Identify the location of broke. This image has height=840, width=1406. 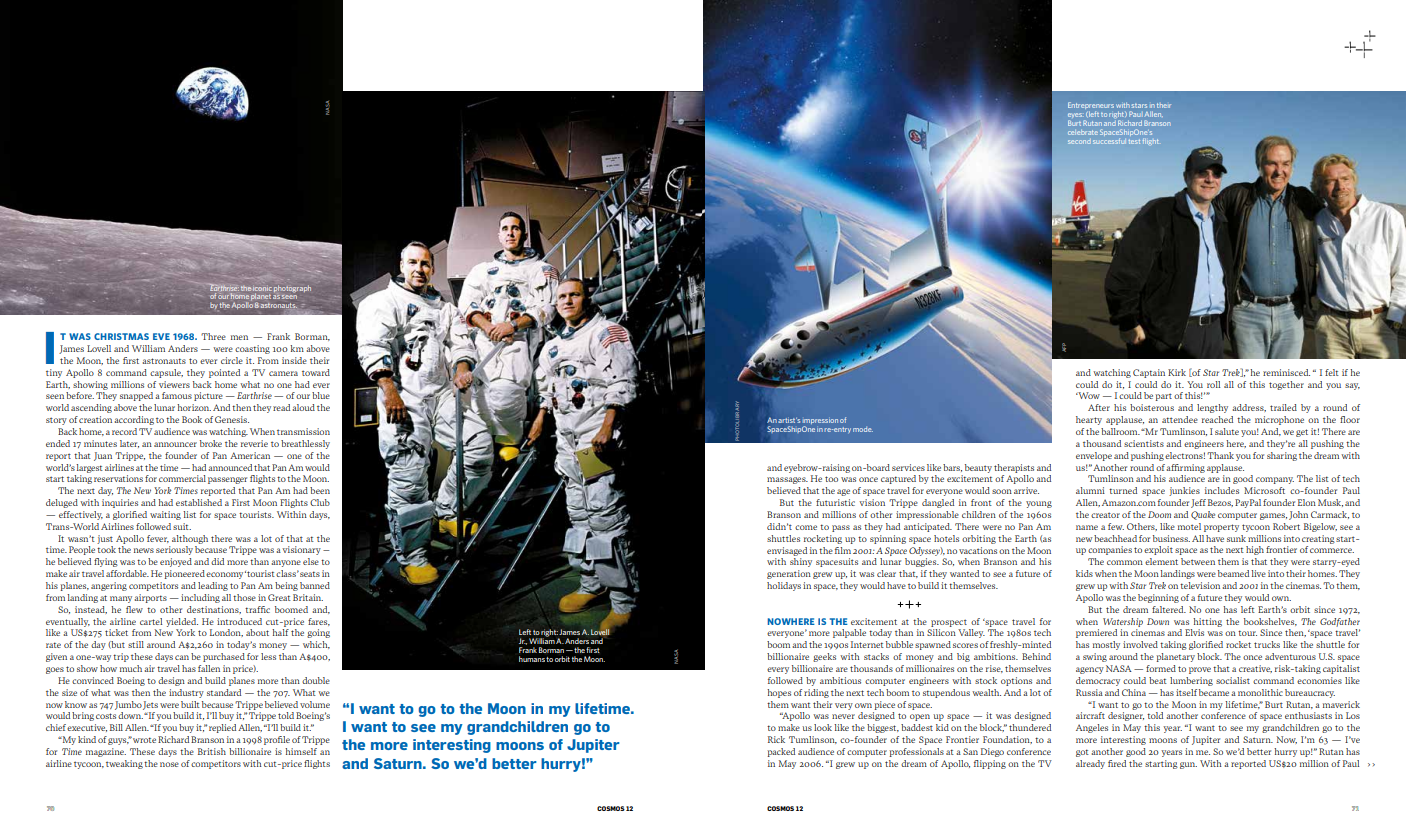
(211, 443).
